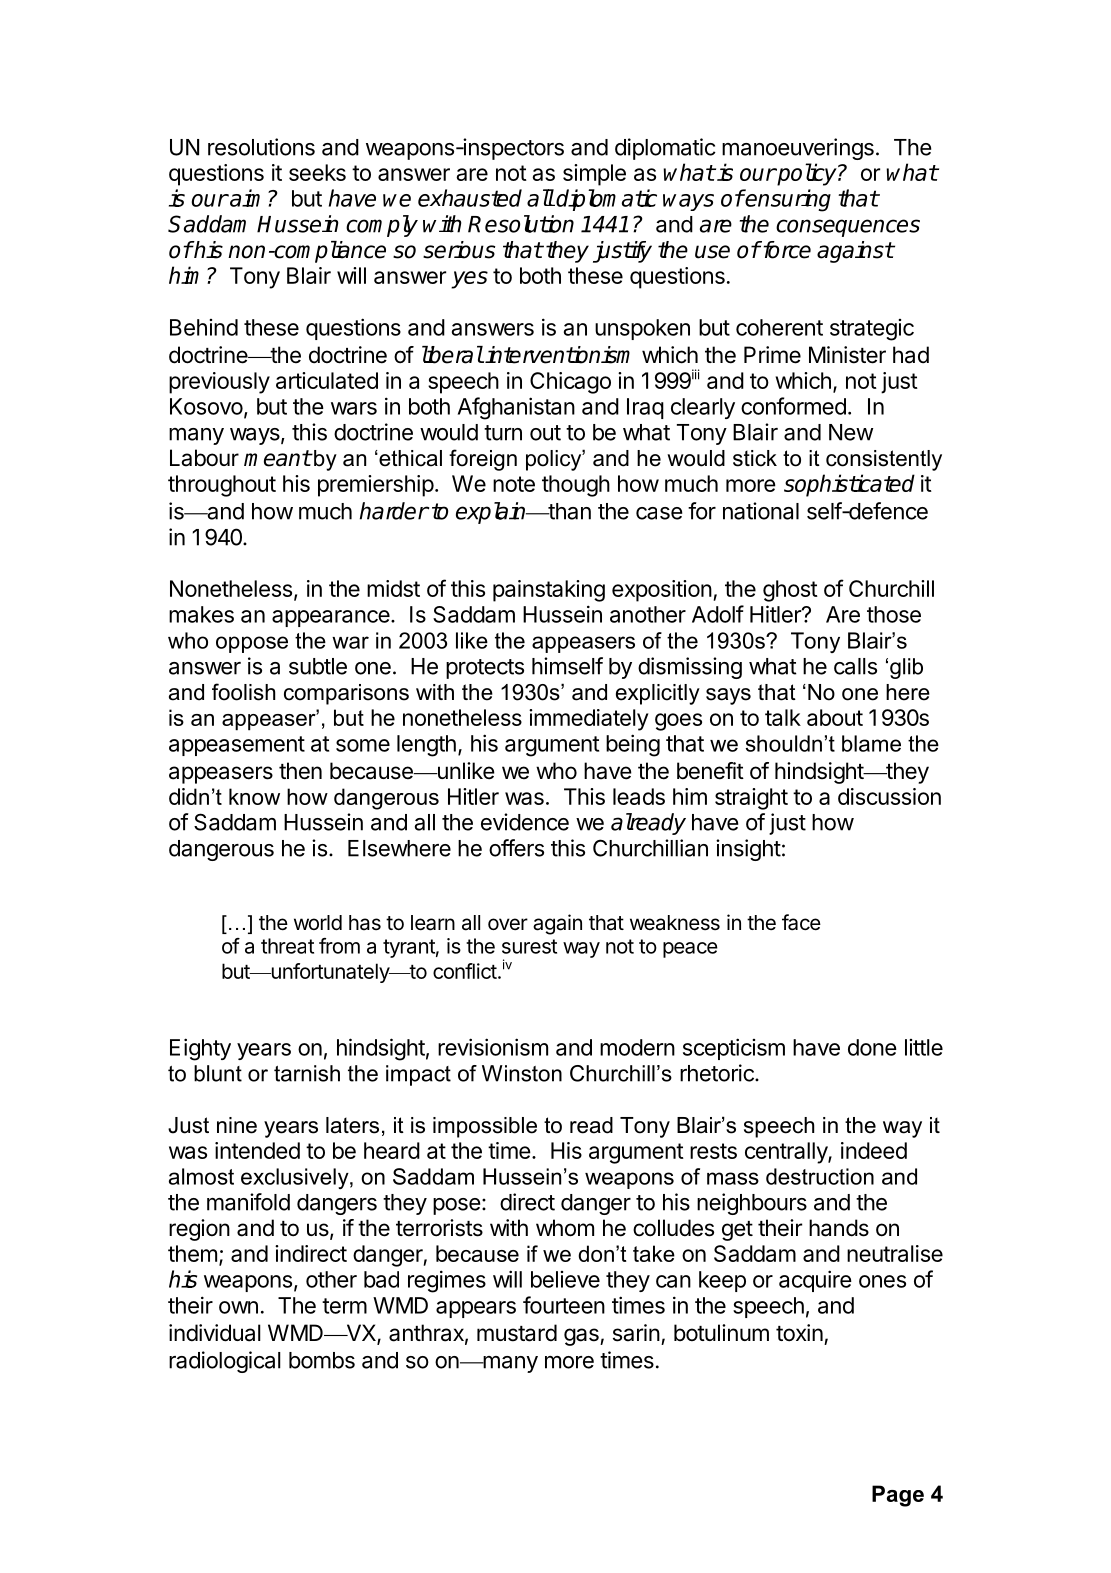 This document has height=1573, width=1111. I want to click on evidence, so click(525, 822).
